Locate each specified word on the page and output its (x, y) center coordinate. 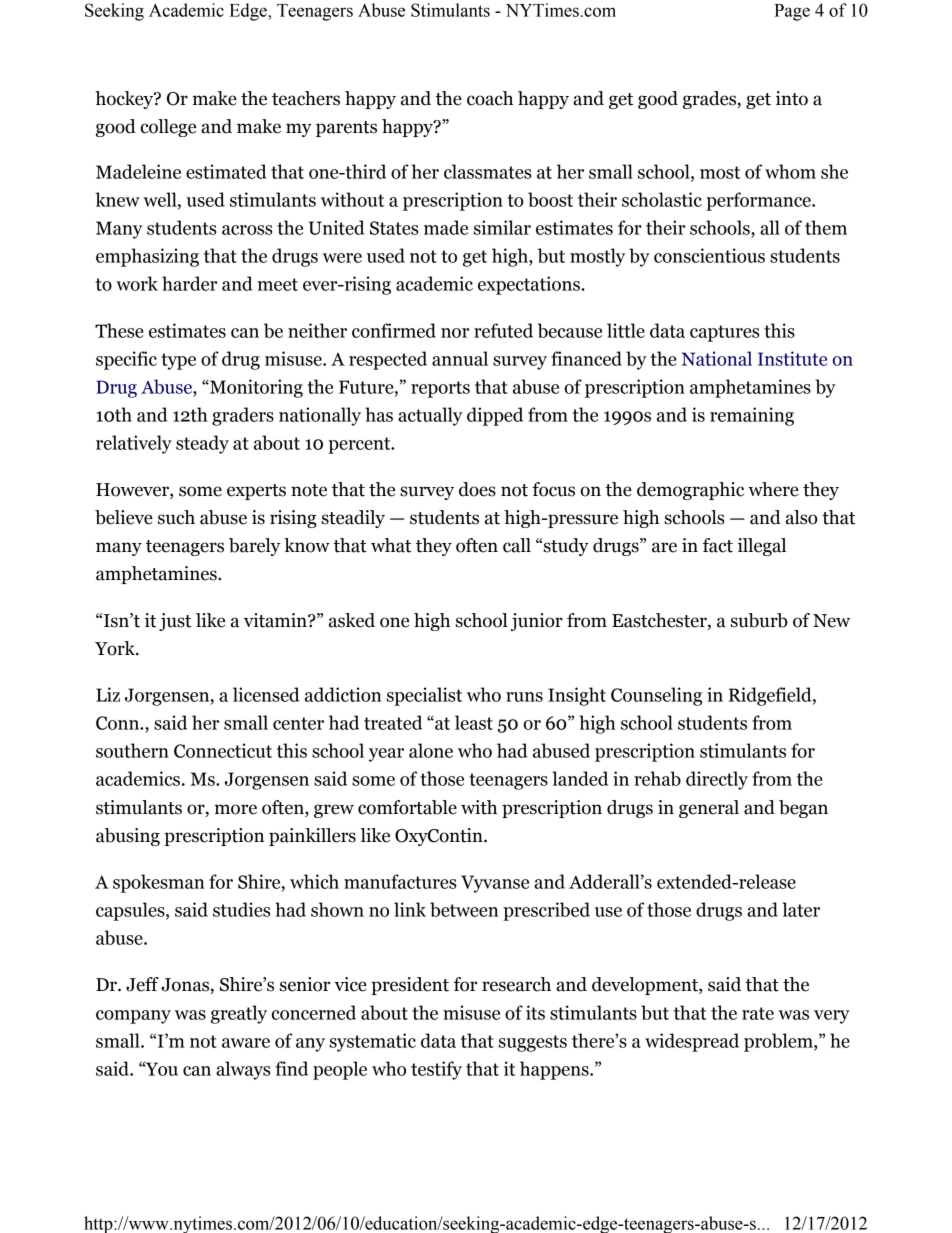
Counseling (656, 696)
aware (246, 1043)
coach (490, 98)
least (474, 722)
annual (460, 358)
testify (436, 1070)
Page (792, 12)
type (178, 361)
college (168, 128)
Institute (792, 358)
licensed (266, 694)
